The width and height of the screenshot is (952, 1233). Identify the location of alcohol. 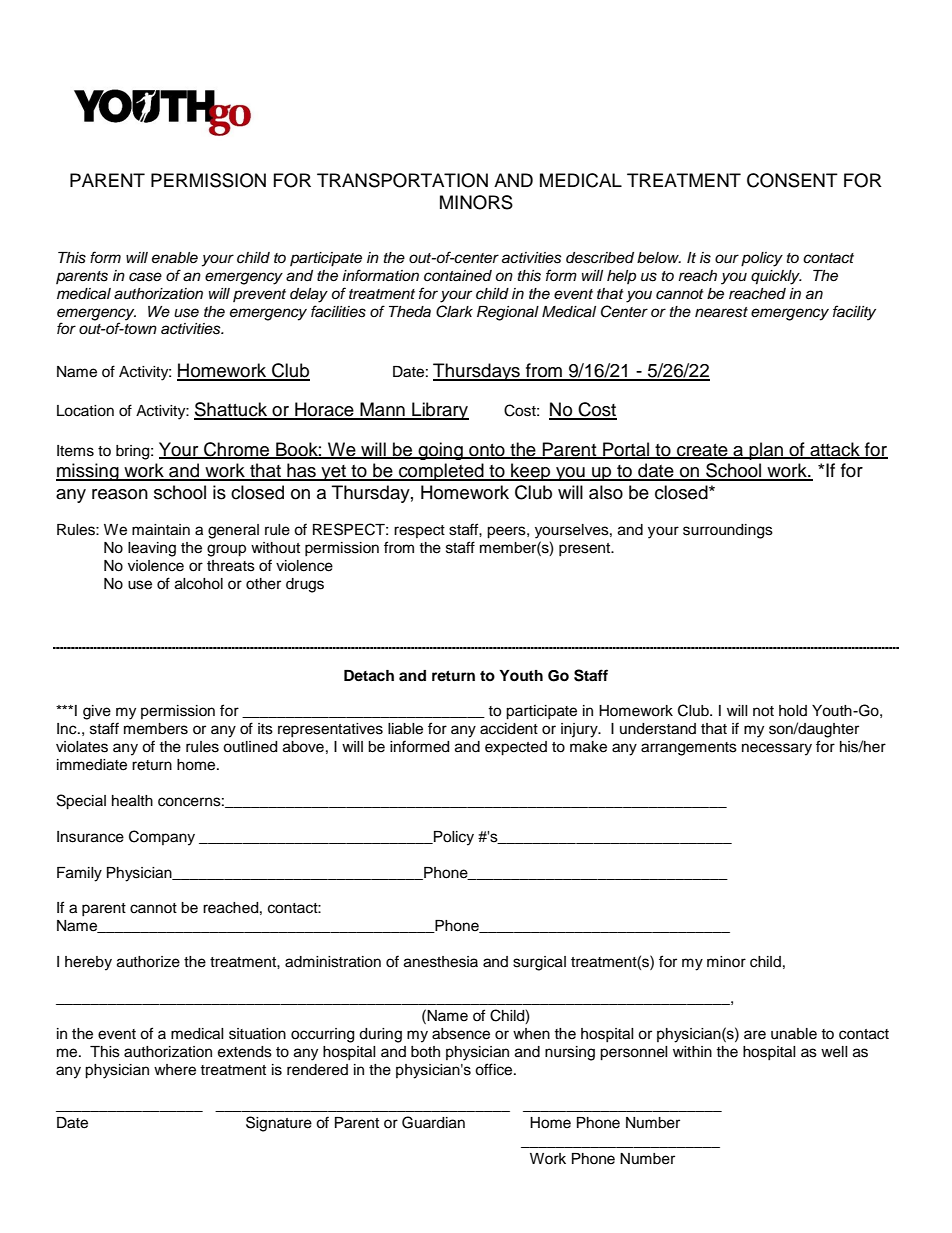
(199, 584).
